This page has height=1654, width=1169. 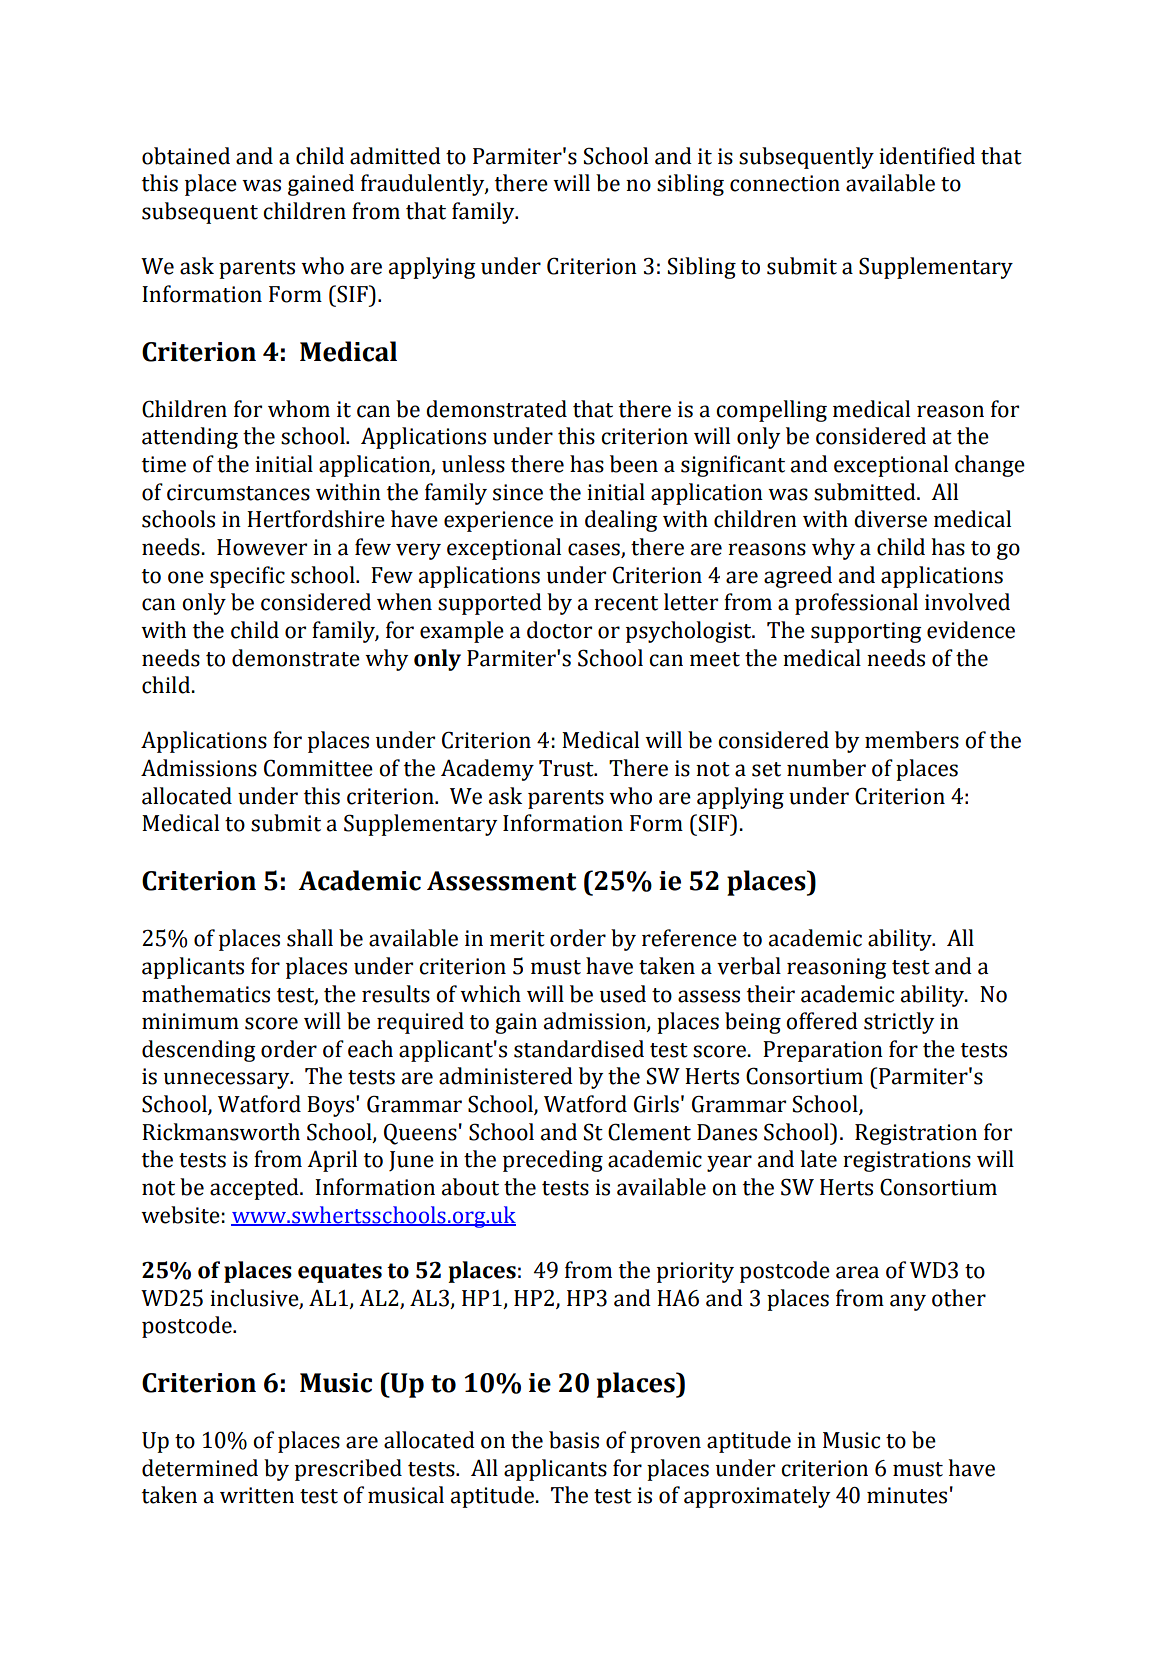 What do you see at coordinates (257, 1495) in the page?
I see `written` at bounding box center [257, 1495].
